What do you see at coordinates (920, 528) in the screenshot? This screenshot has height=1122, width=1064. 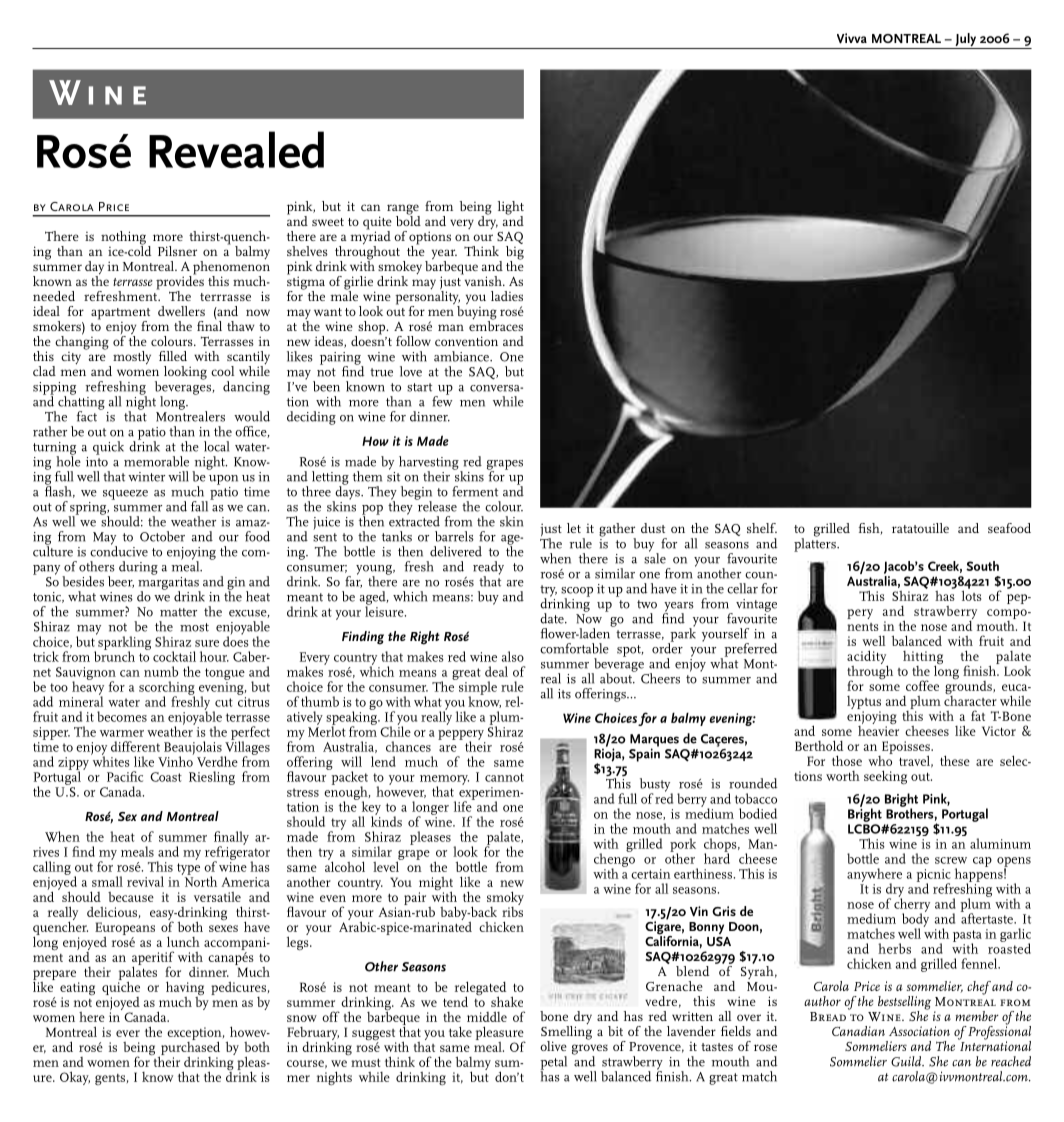 I see `ratatouille` at bounding box center [920, 528].
